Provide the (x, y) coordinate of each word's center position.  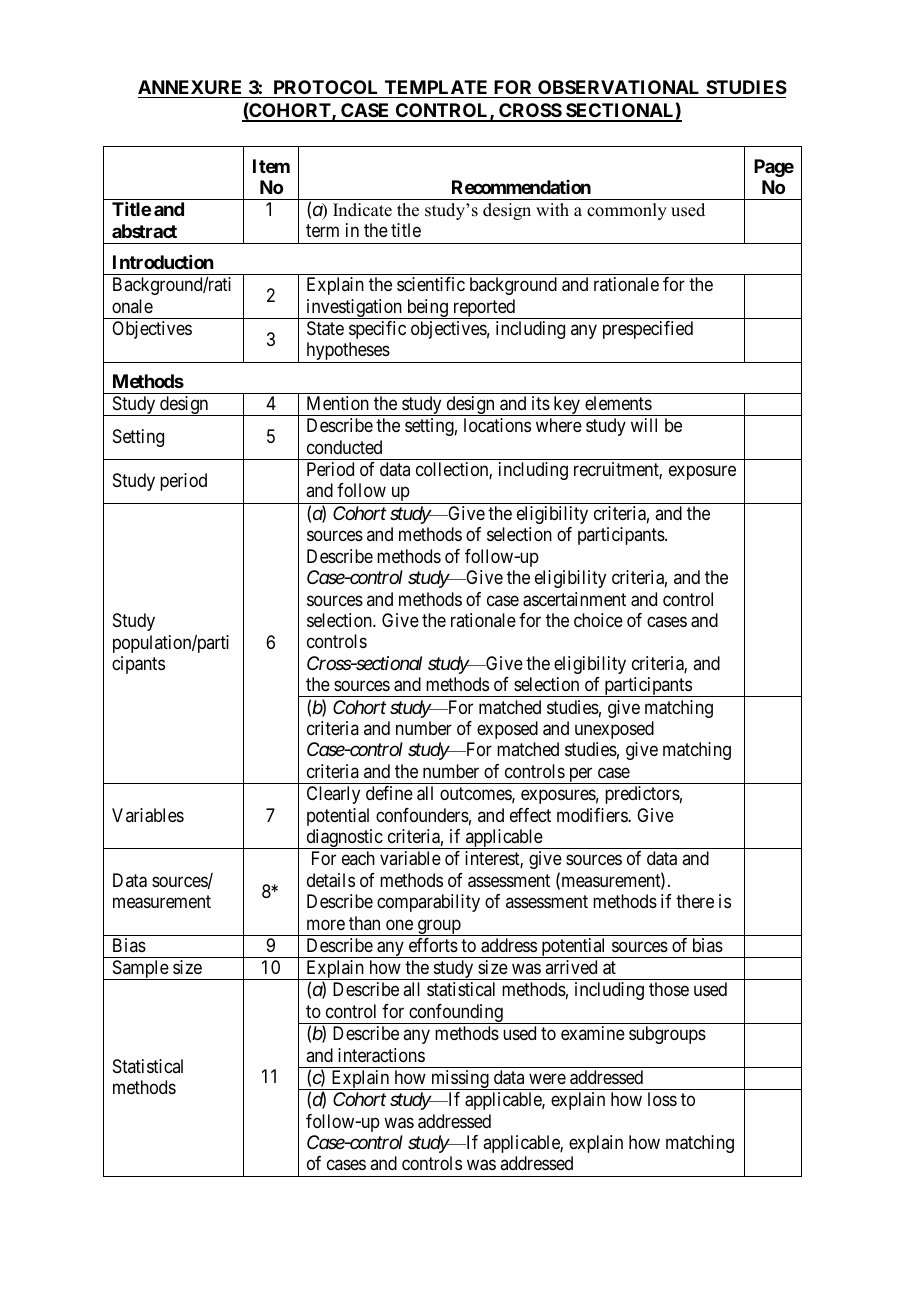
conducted (344, 447)
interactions (381, 1055)
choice (598, 620)
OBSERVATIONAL (618, 87)
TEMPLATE (436, 87)
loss (662, 1099)
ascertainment (574, 599)
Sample (140, 970)
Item (271, 166)
